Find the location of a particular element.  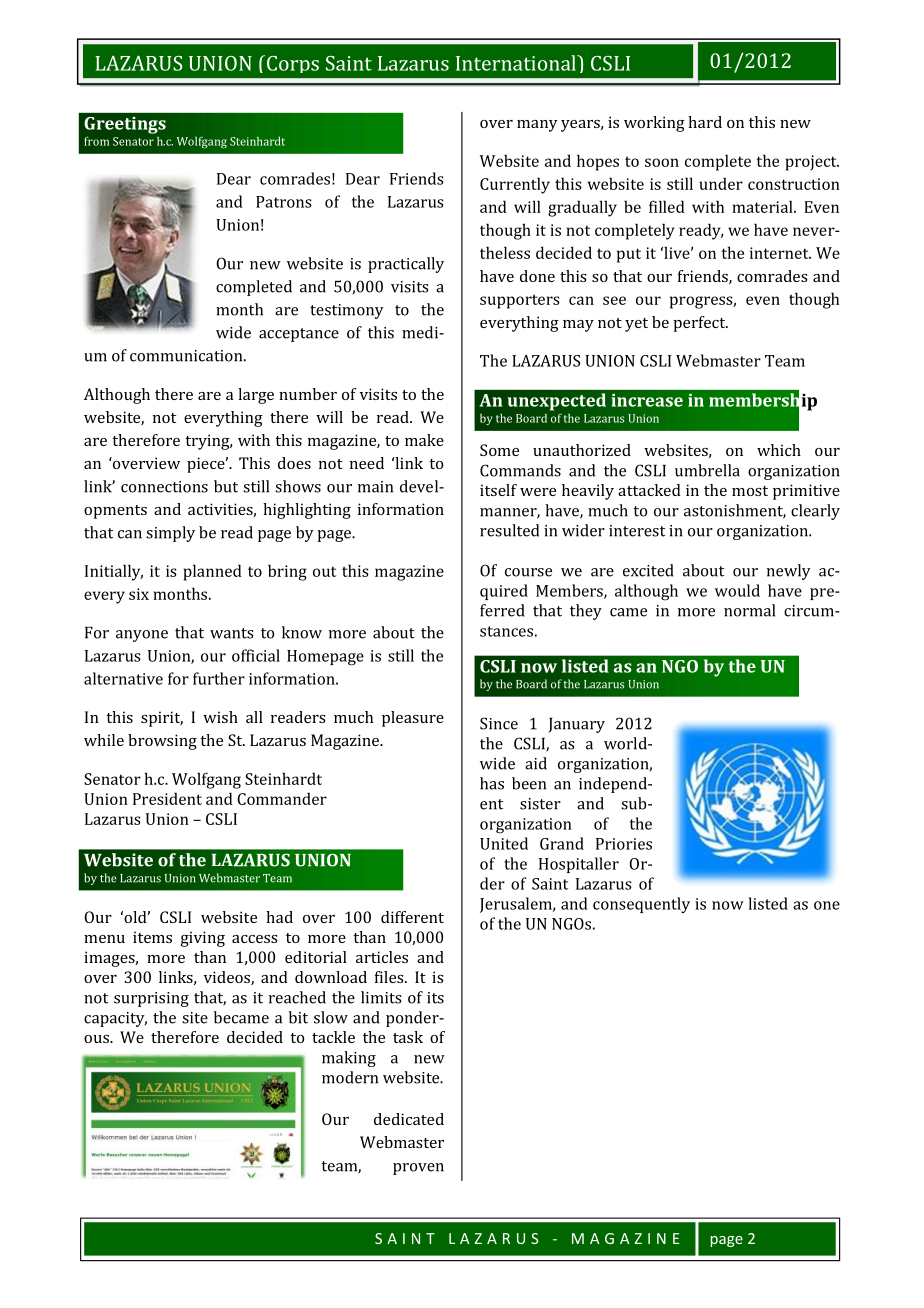

capacity is located at coordinates (115, 1019).
